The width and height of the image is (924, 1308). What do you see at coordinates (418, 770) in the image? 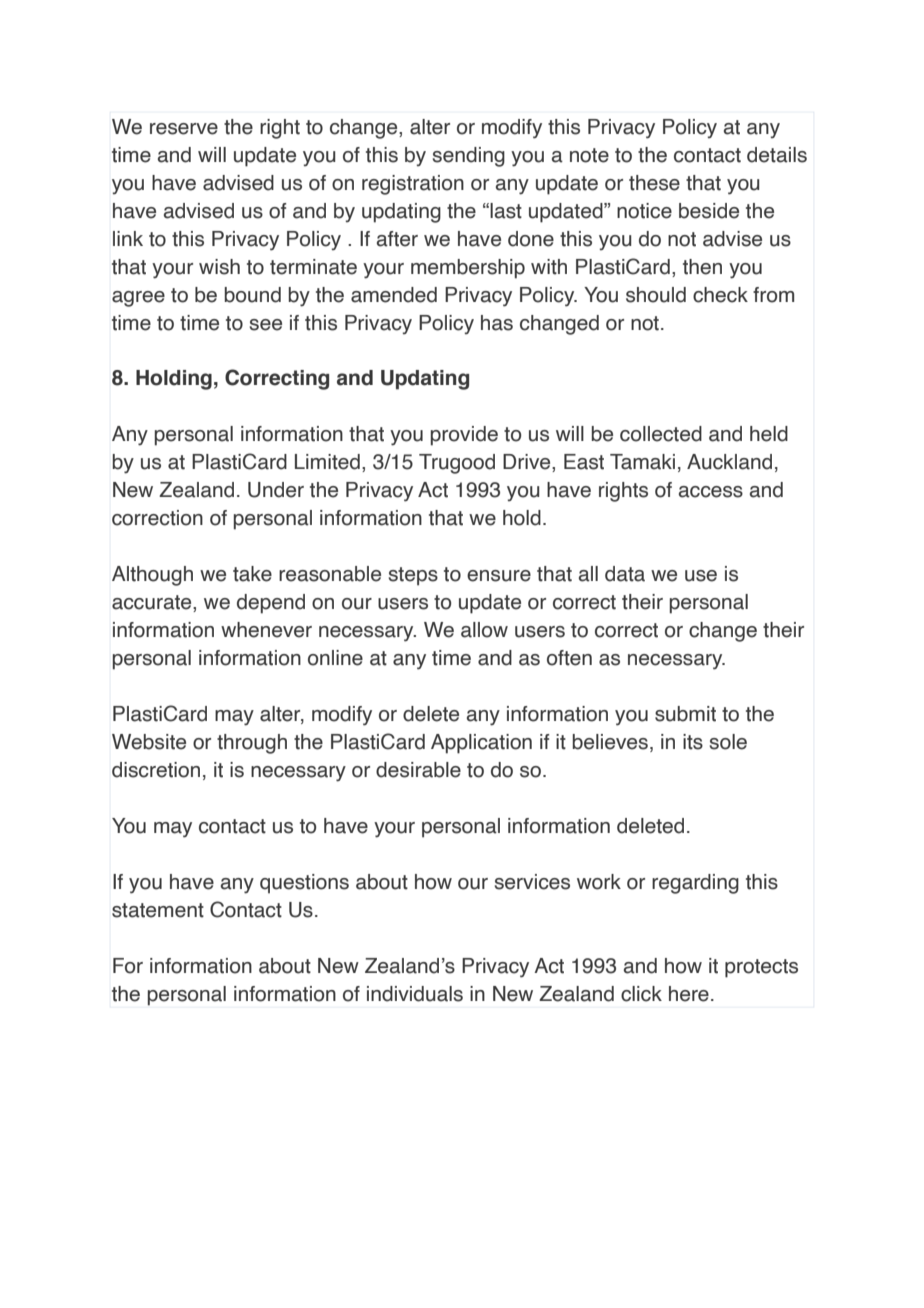
I see `desirable` at bounding box center [418, 770].
